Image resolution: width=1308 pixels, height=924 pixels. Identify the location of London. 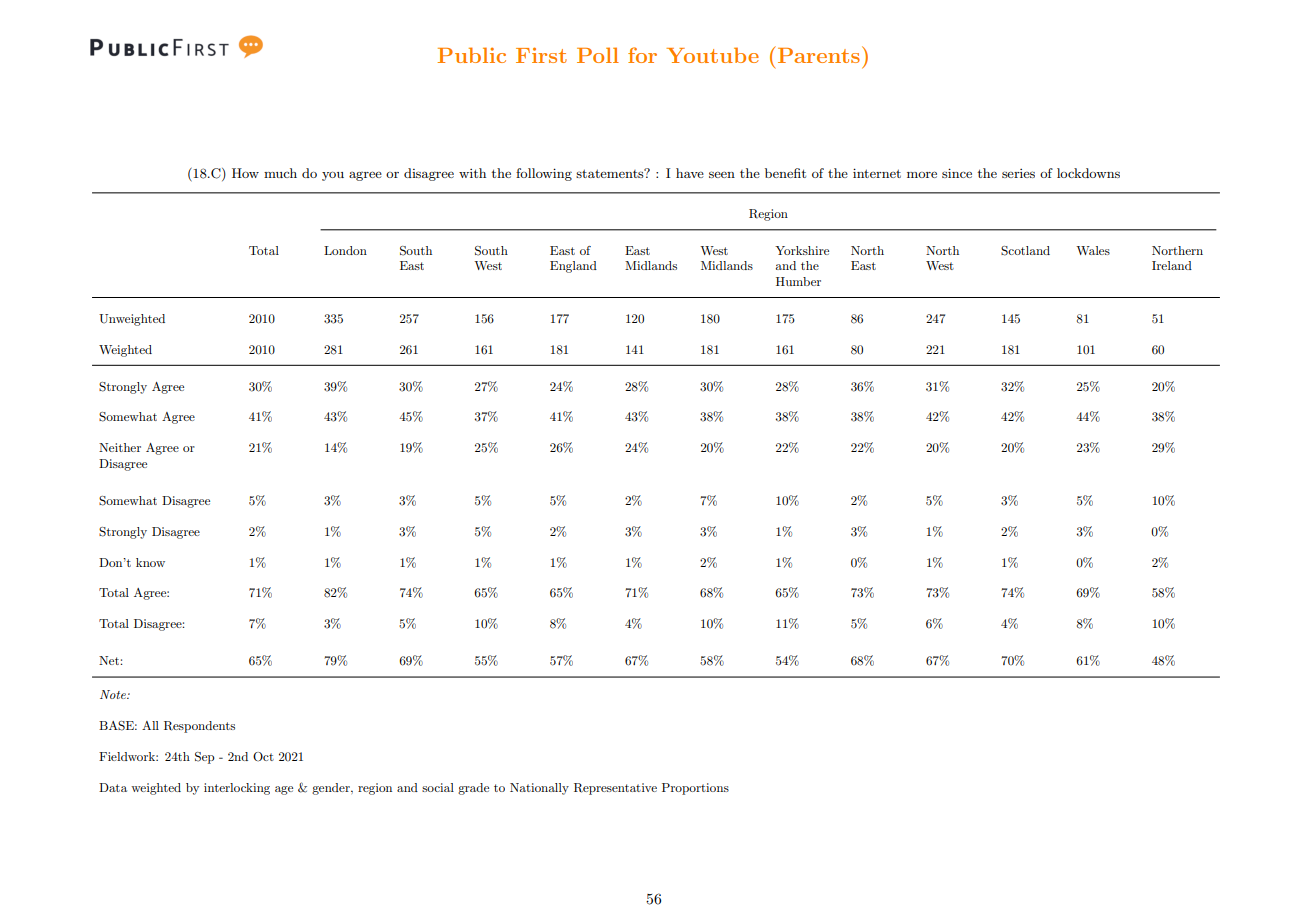
(345, 250).
